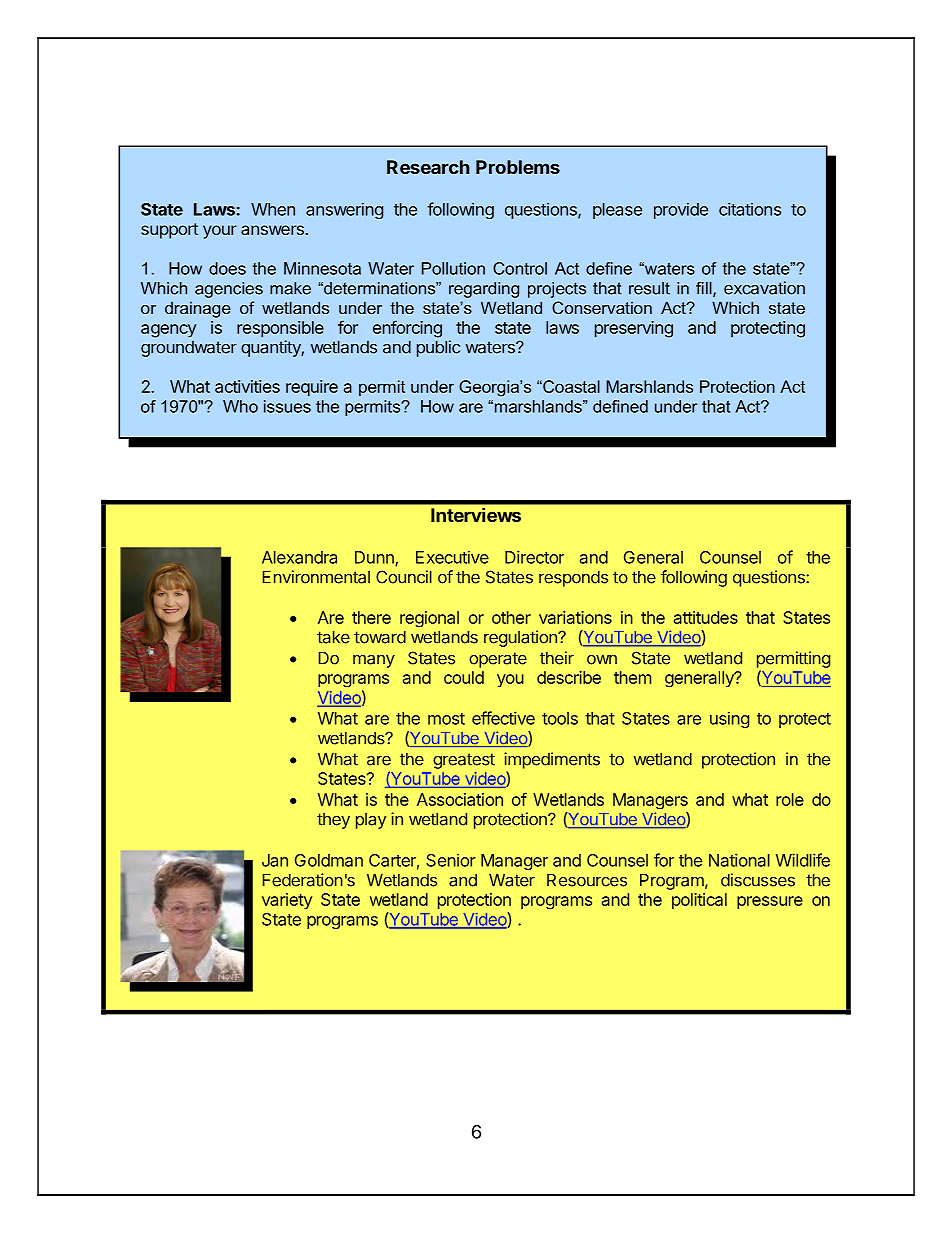  Describe the element at coordinates (240, 406) in the image. I see `Who` at that location.
